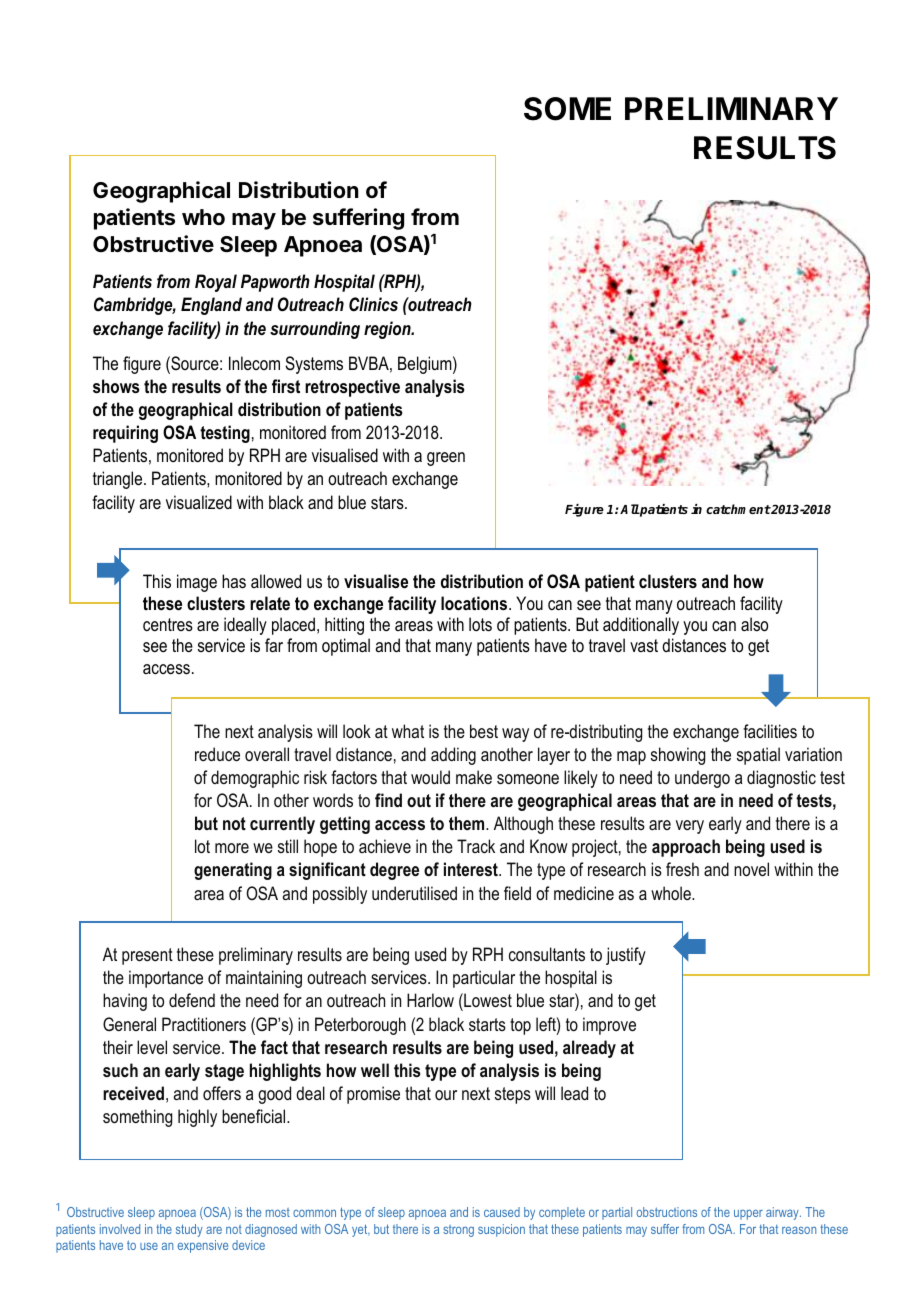  What do you see at coordinates (754, 624) in the image?
I see `also` at bounding box center [754, 624].
